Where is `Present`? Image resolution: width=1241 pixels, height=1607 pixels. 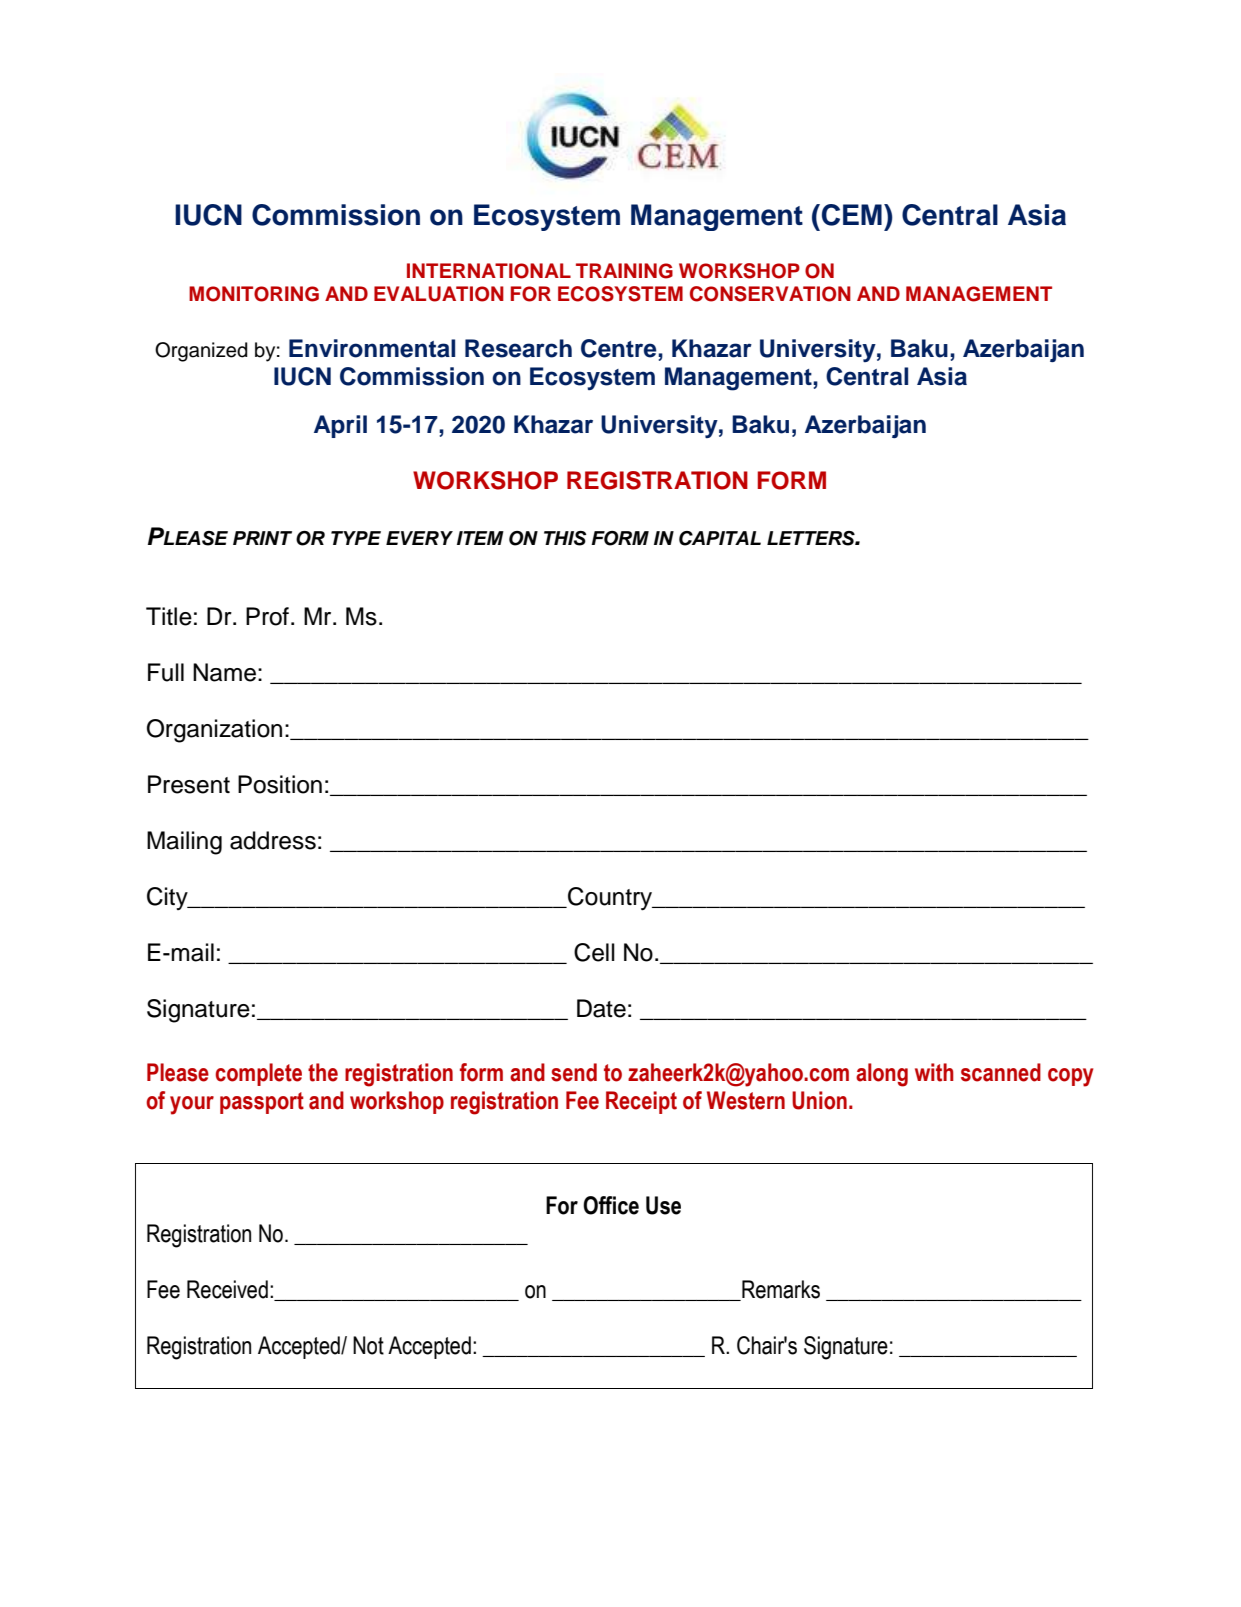 Present is located at coordinates (189, 784).
